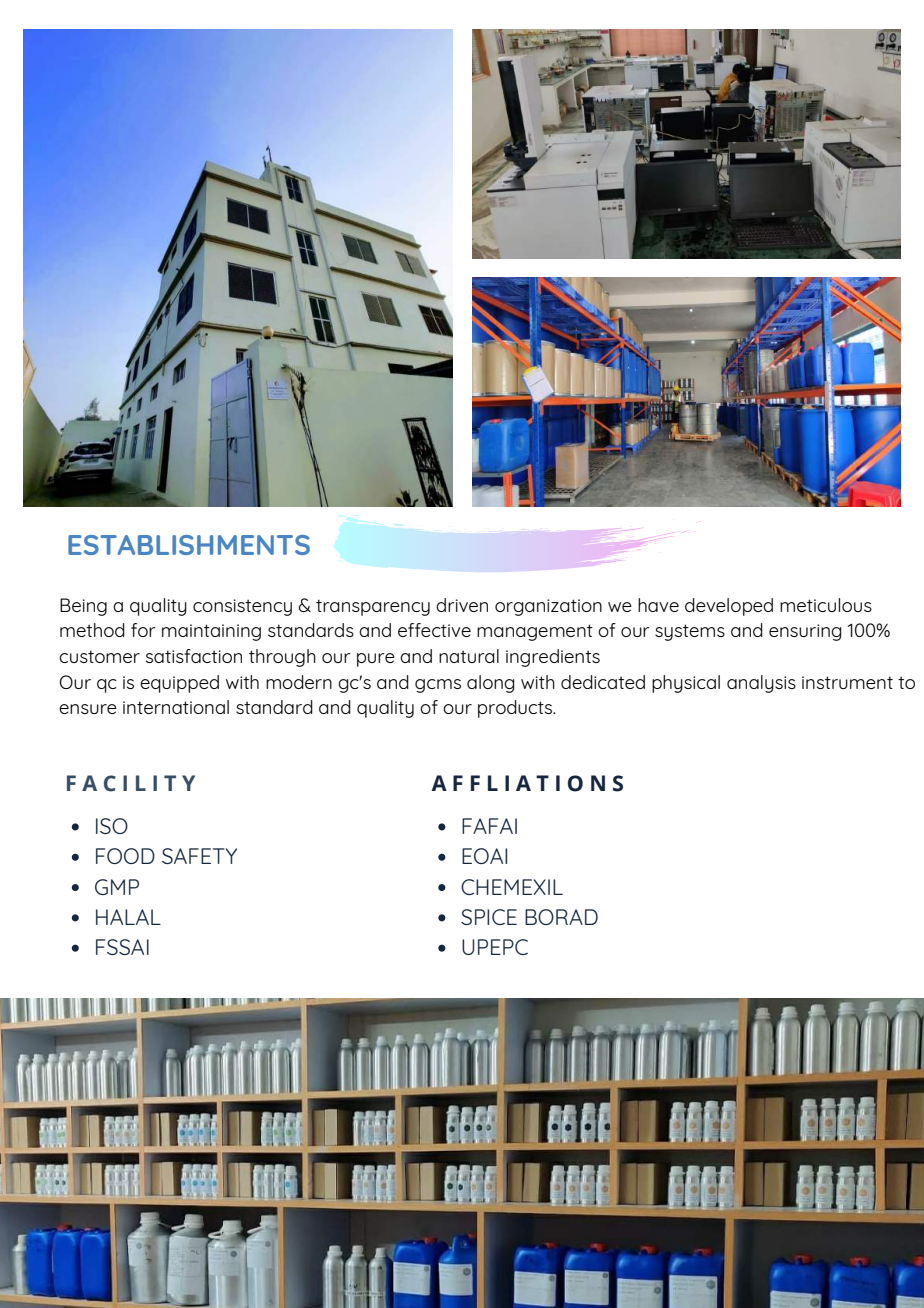 This screenshot has width=924, height=1308. What do you see at coordinates (462, 605) in the screenshot?
I see `driven` at bounding box center [462, 605].
